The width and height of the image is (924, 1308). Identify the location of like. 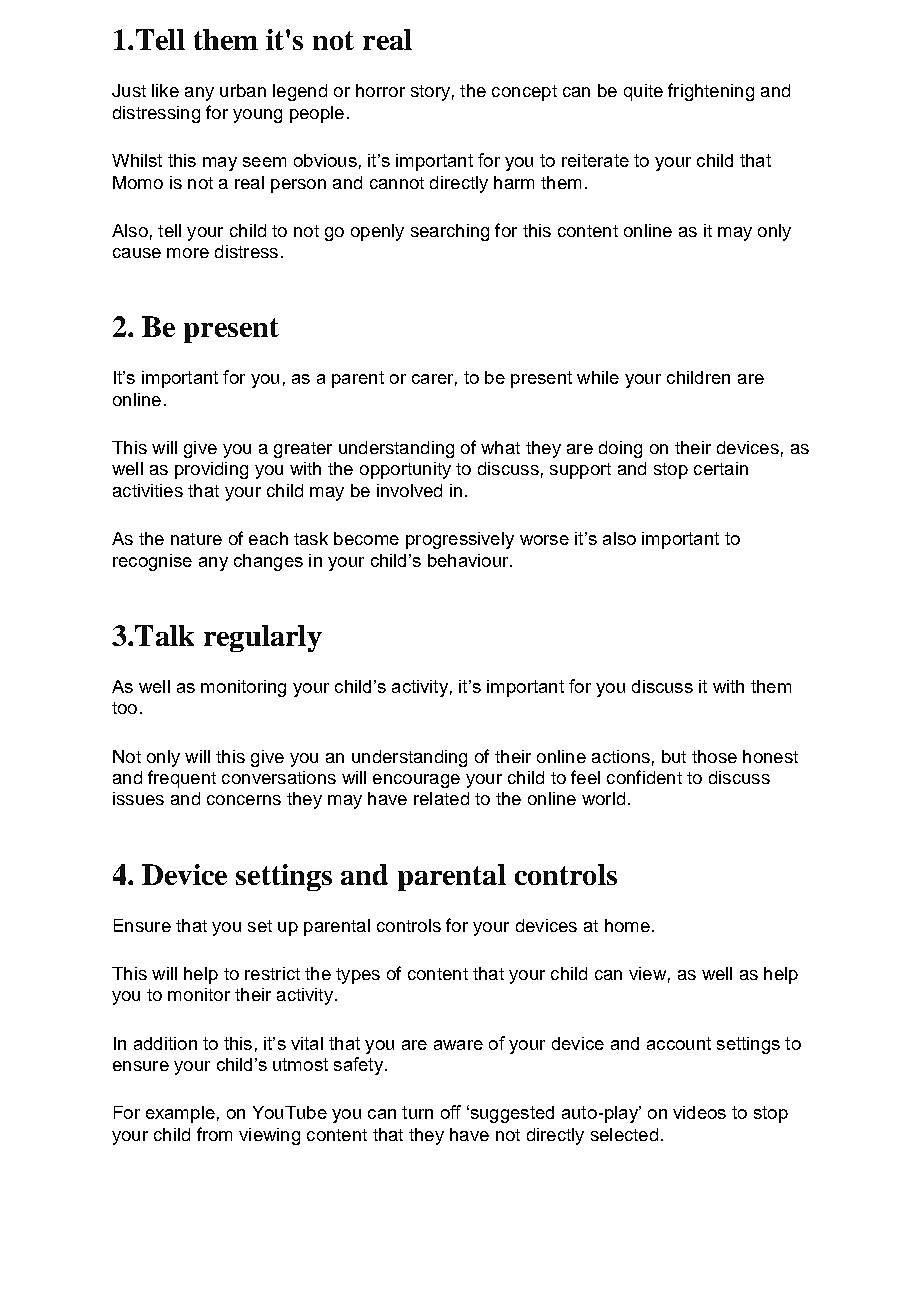
(165, 90).
